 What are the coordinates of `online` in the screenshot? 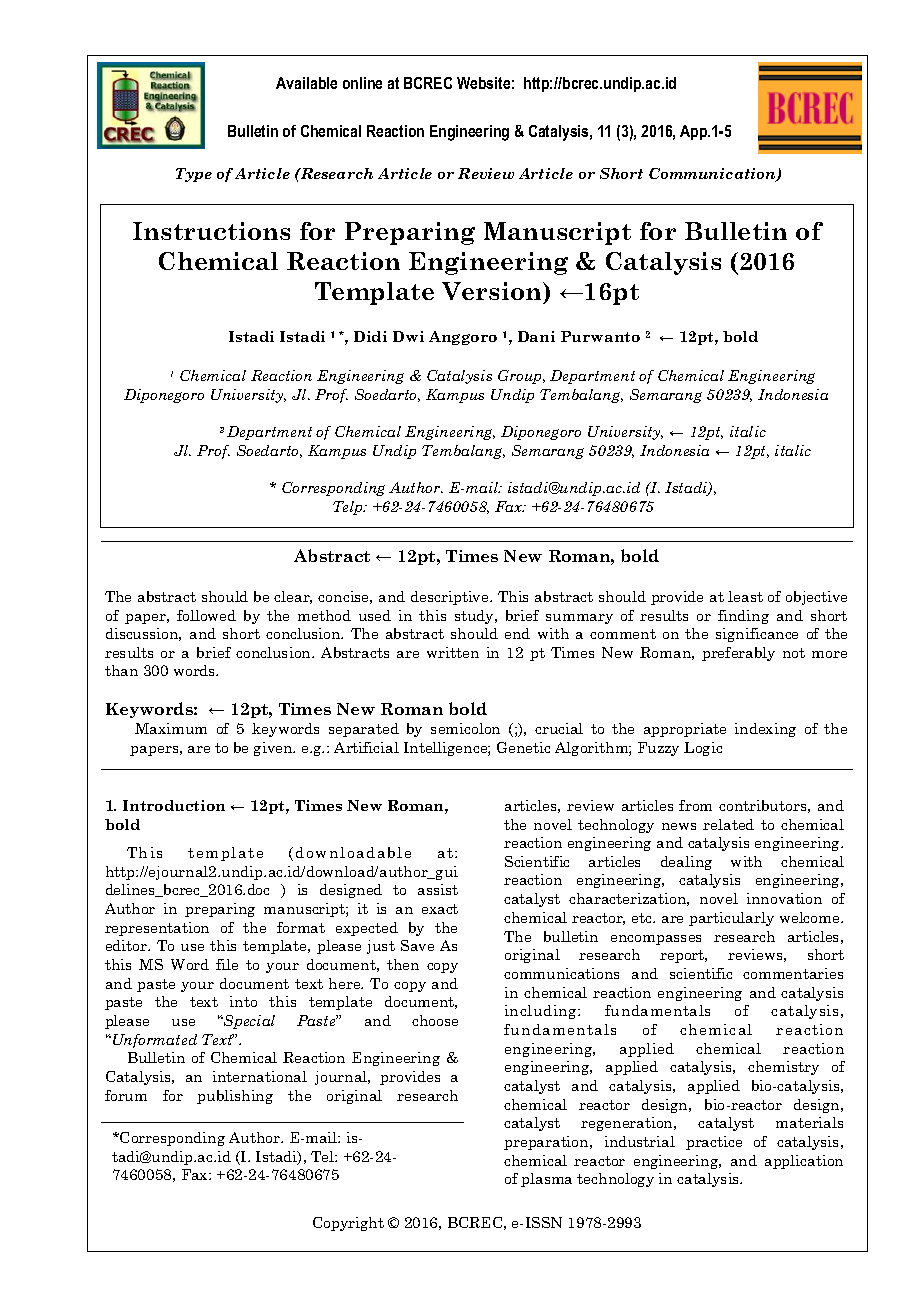 It's located at (362, 83).
